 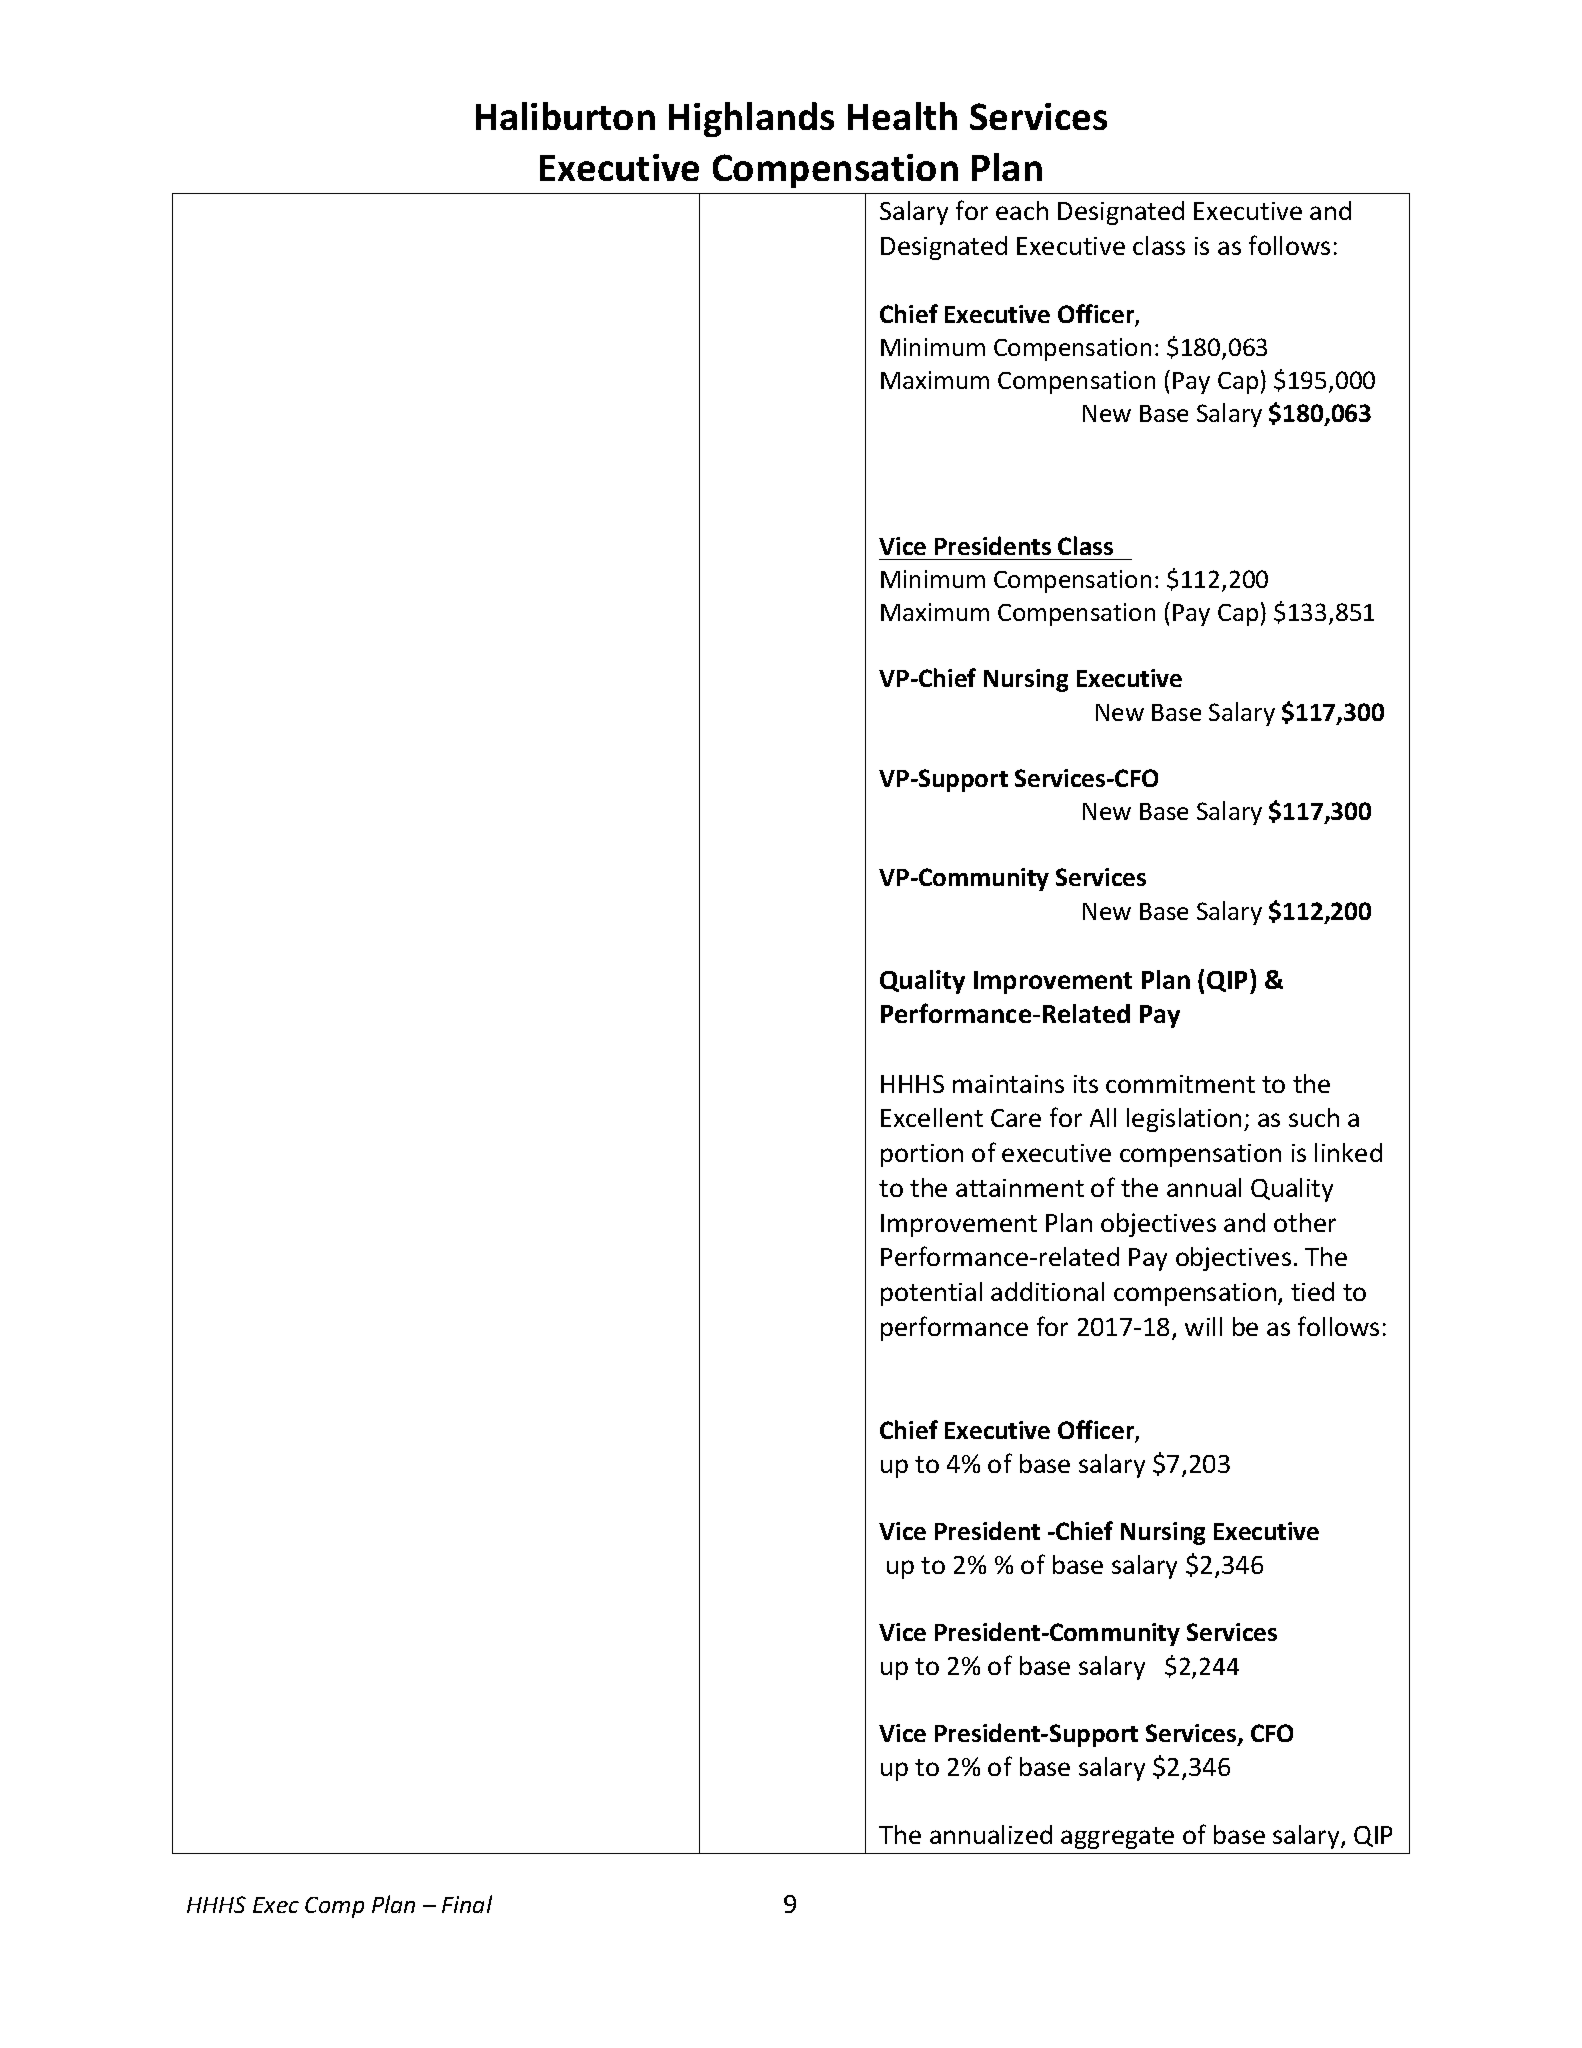 I want to click on Final, so click(x=467, y=1904).
